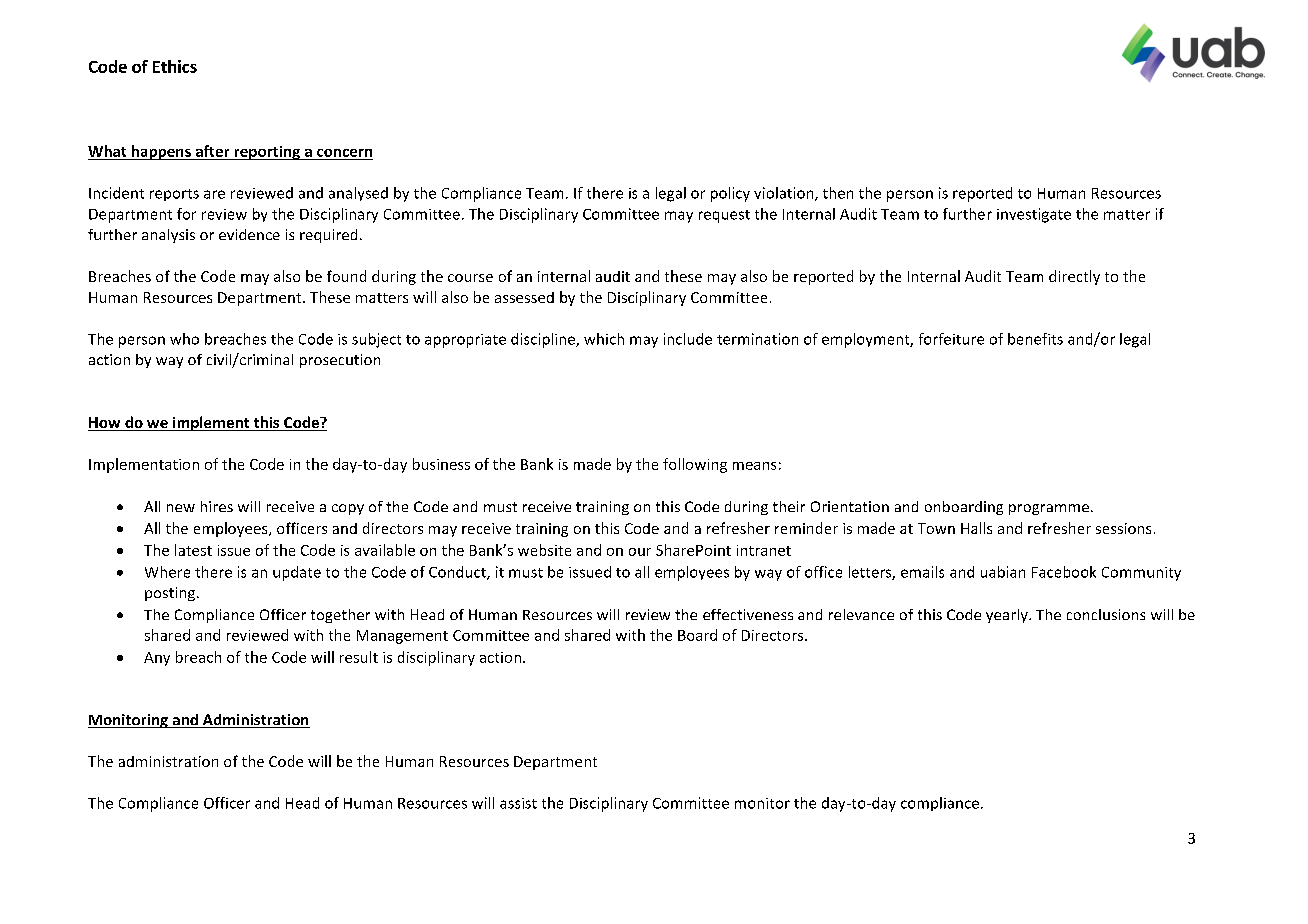 This screenshot has width=1308, height=924. Describe the element at coordinates (695, 465) in the screenshot. I see `following` at that location.
